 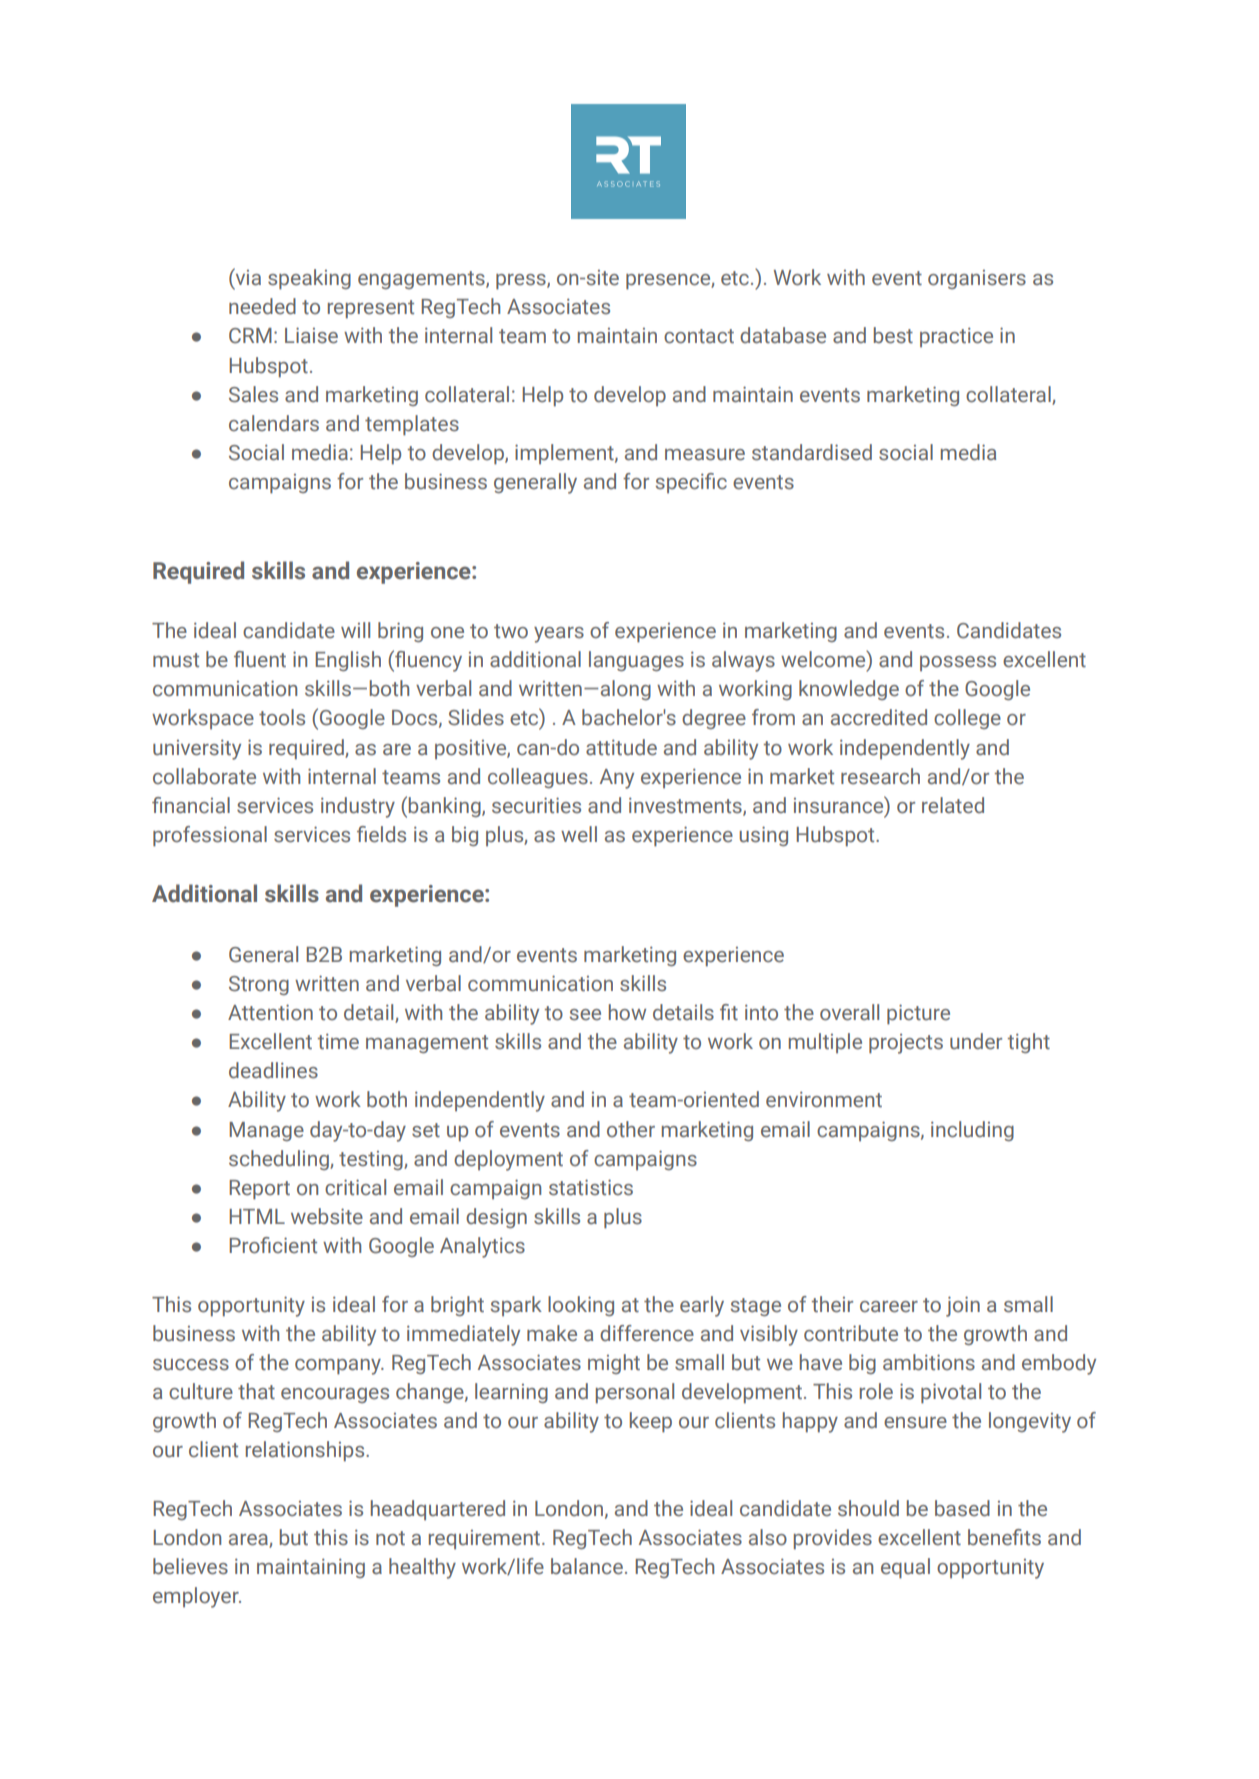 I want to click on fluent, so click(x=260, y=659).
